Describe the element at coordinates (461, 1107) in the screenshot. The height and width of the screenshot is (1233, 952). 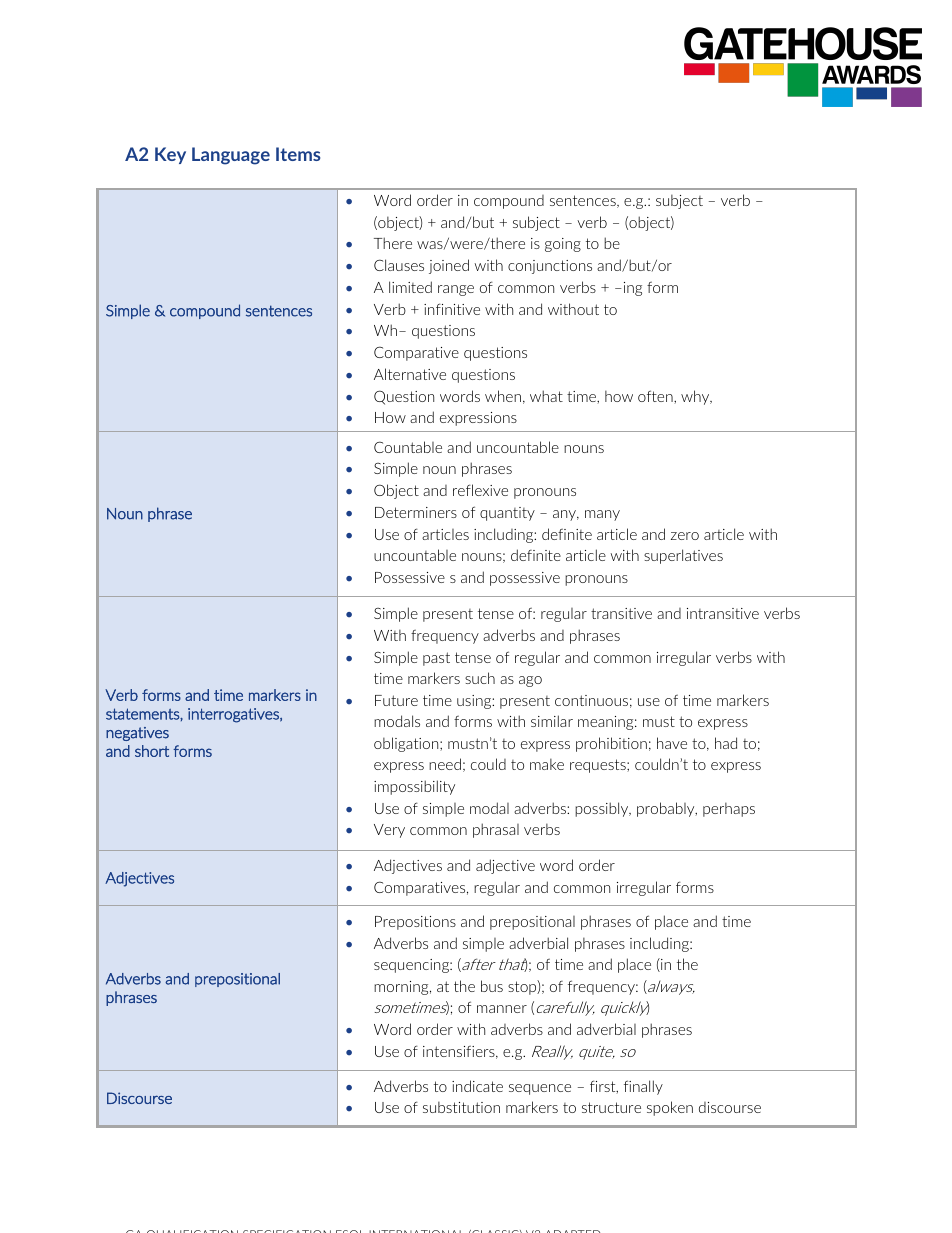
I see `substitution` at that location.
